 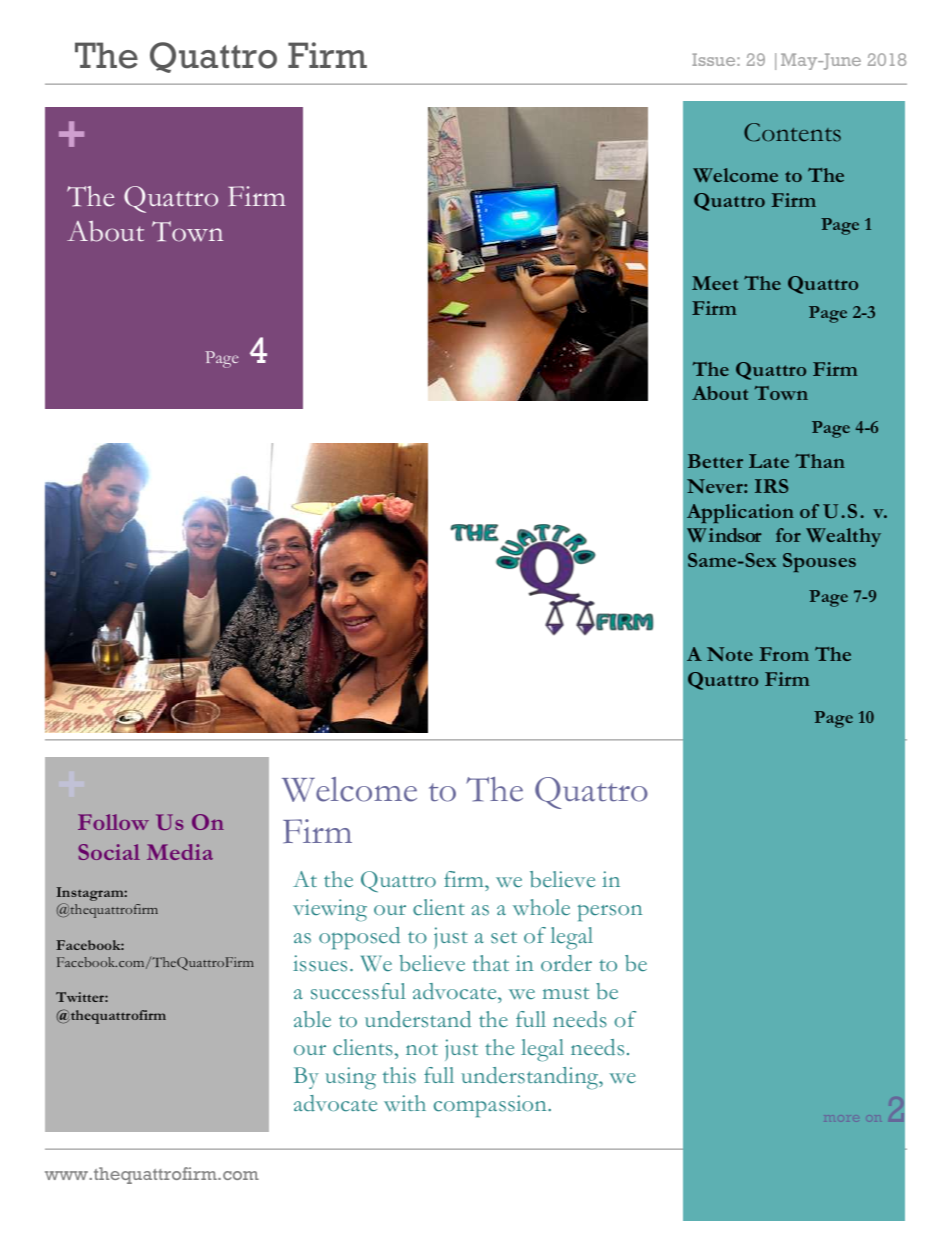 I want to click on whole, so click(x=541, y=907).
